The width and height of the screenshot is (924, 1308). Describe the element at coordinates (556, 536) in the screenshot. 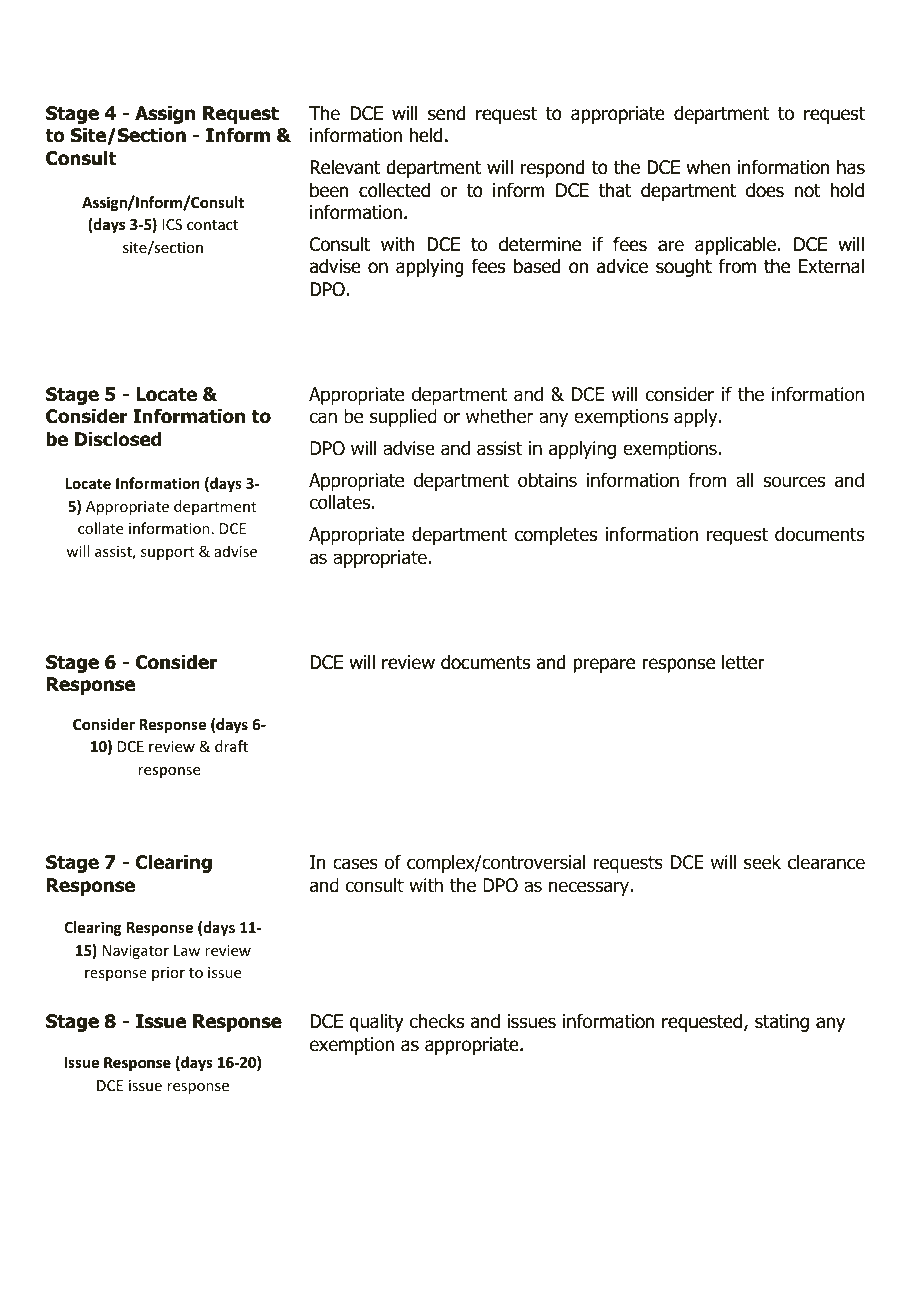

I see `completes` at that location.
